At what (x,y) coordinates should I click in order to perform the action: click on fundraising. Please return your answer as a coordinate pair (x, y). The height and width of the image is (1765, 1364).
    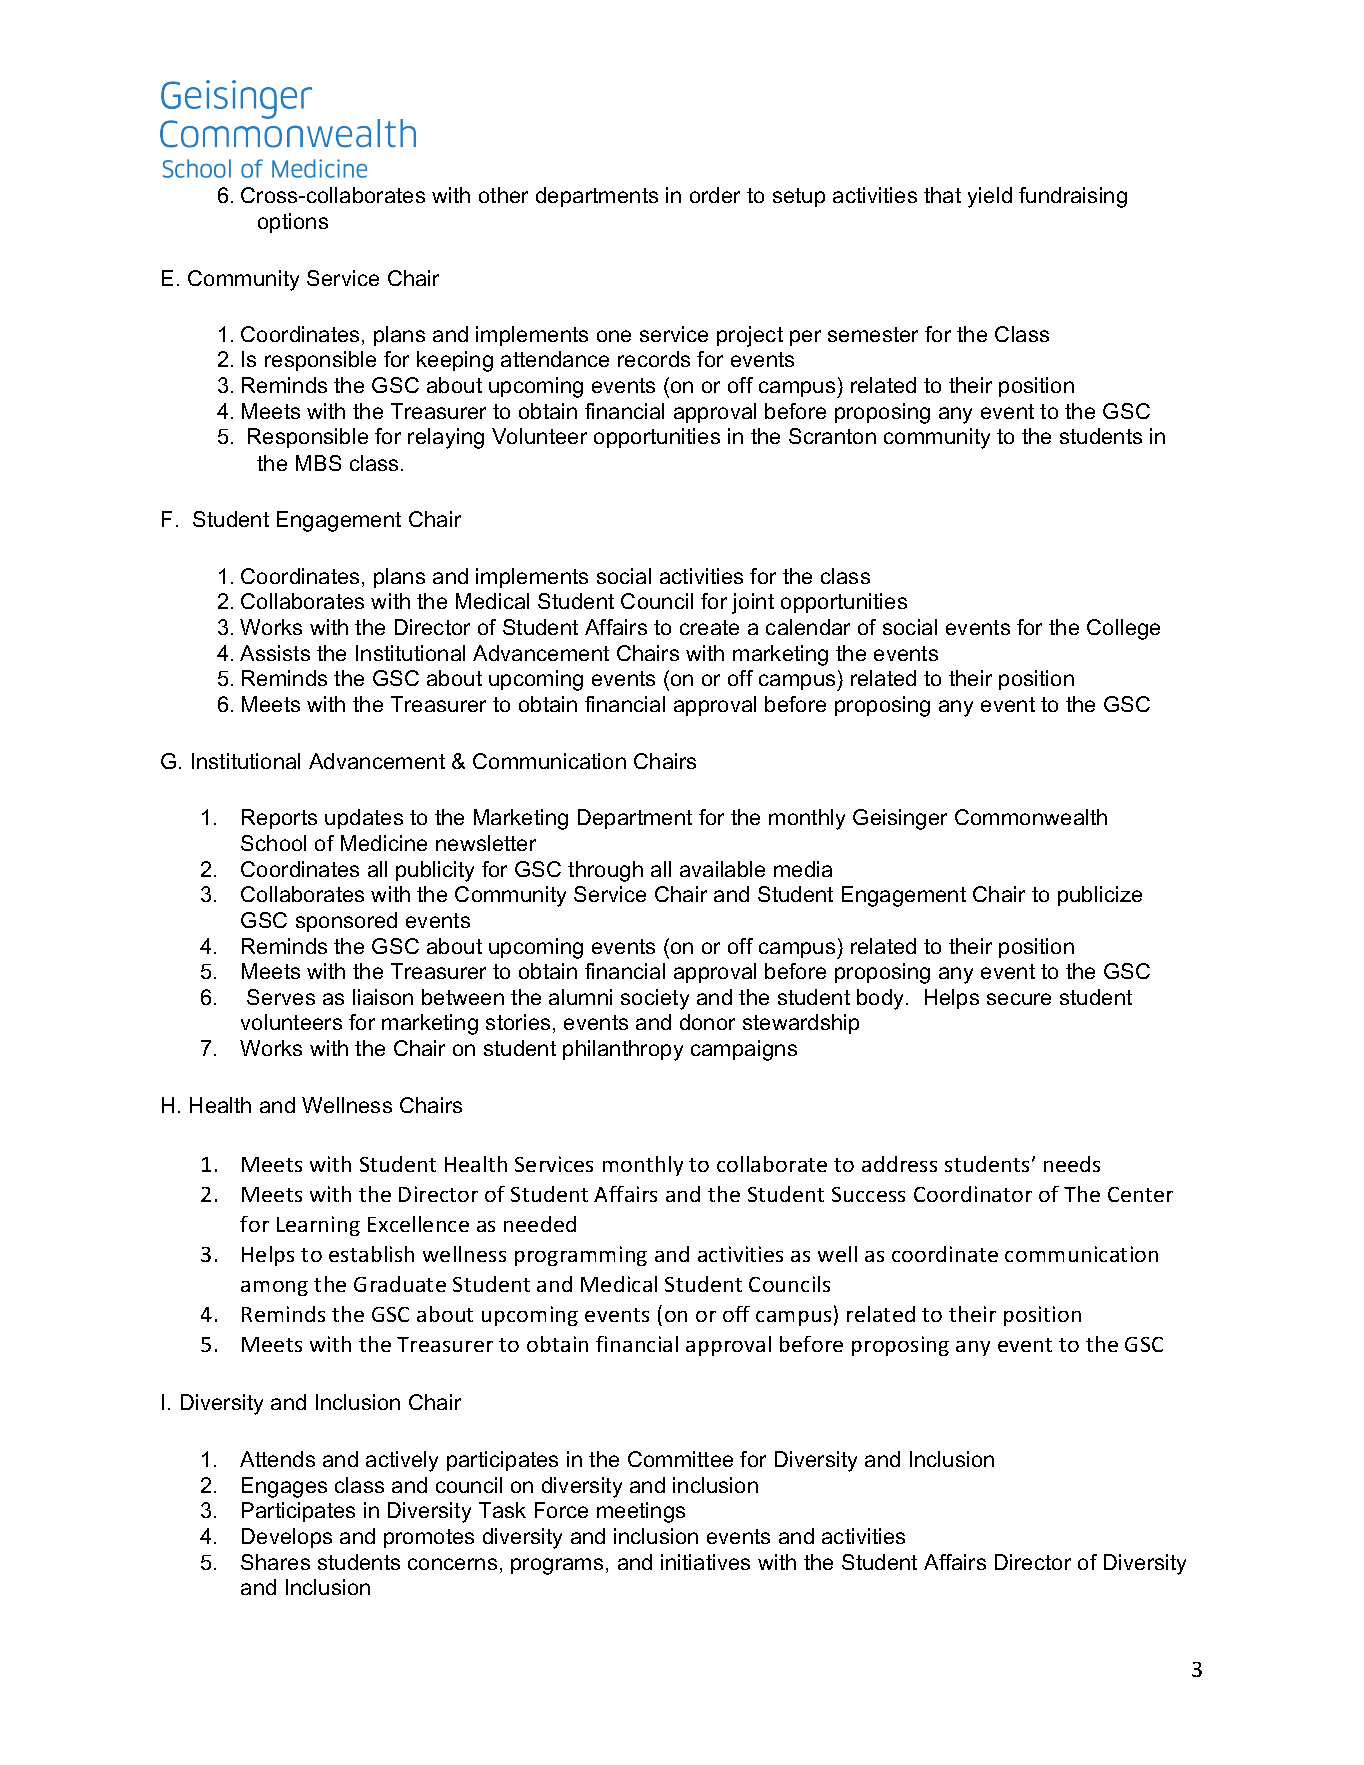
    Looking at the image, I should click on (1073, 197).
